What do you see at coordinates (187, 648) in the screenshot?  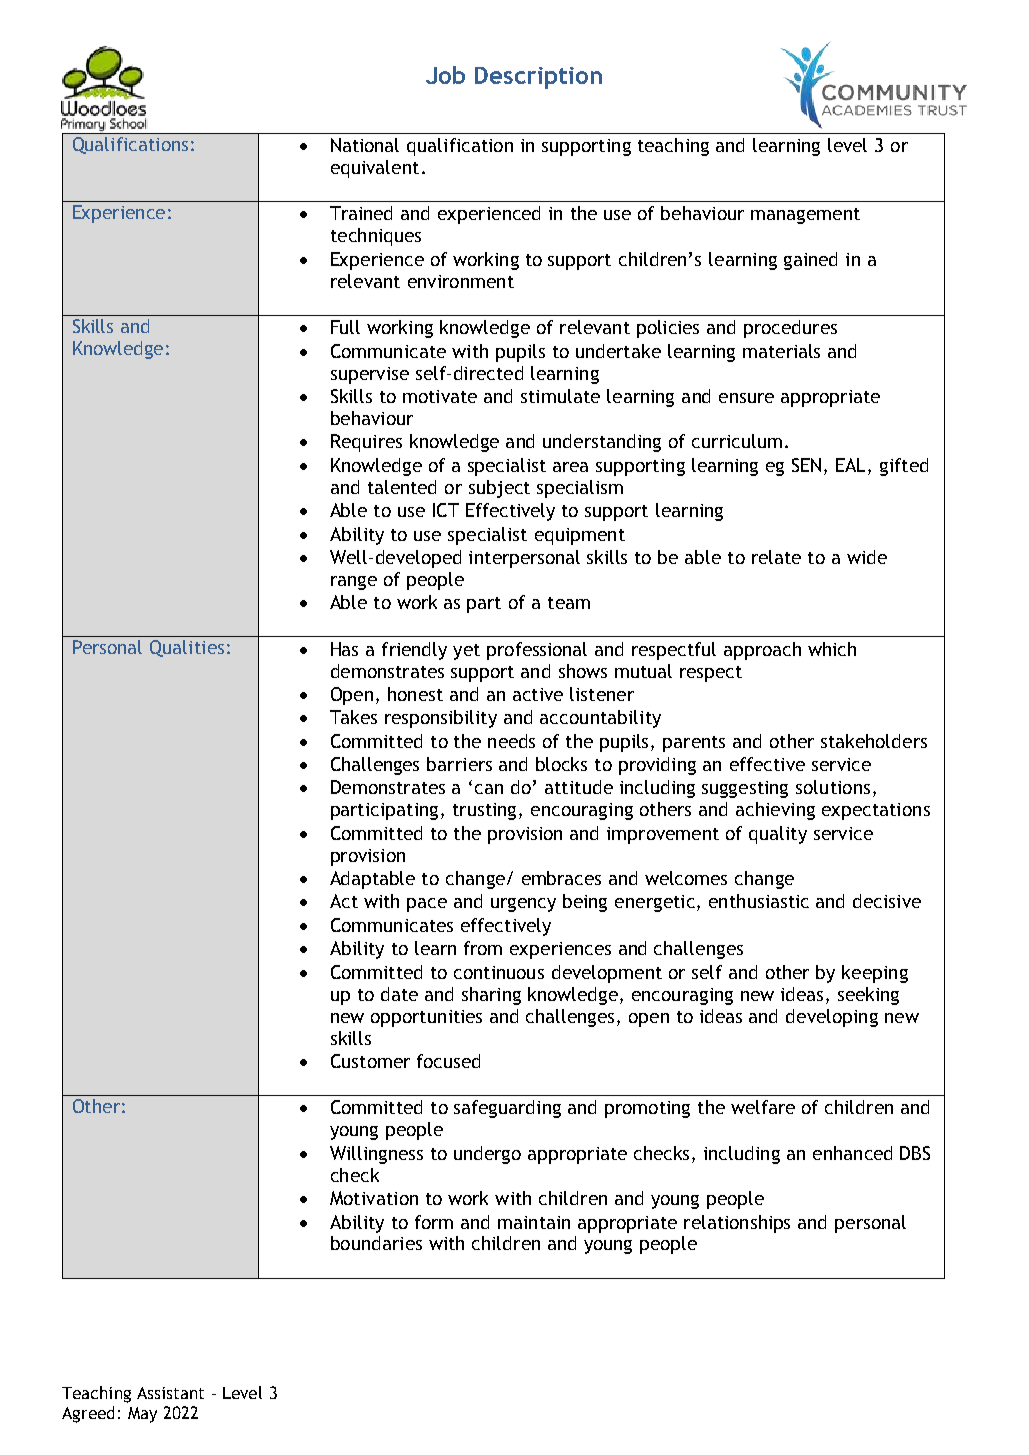 I see `Qualities` at bounding box center [187, 648].
